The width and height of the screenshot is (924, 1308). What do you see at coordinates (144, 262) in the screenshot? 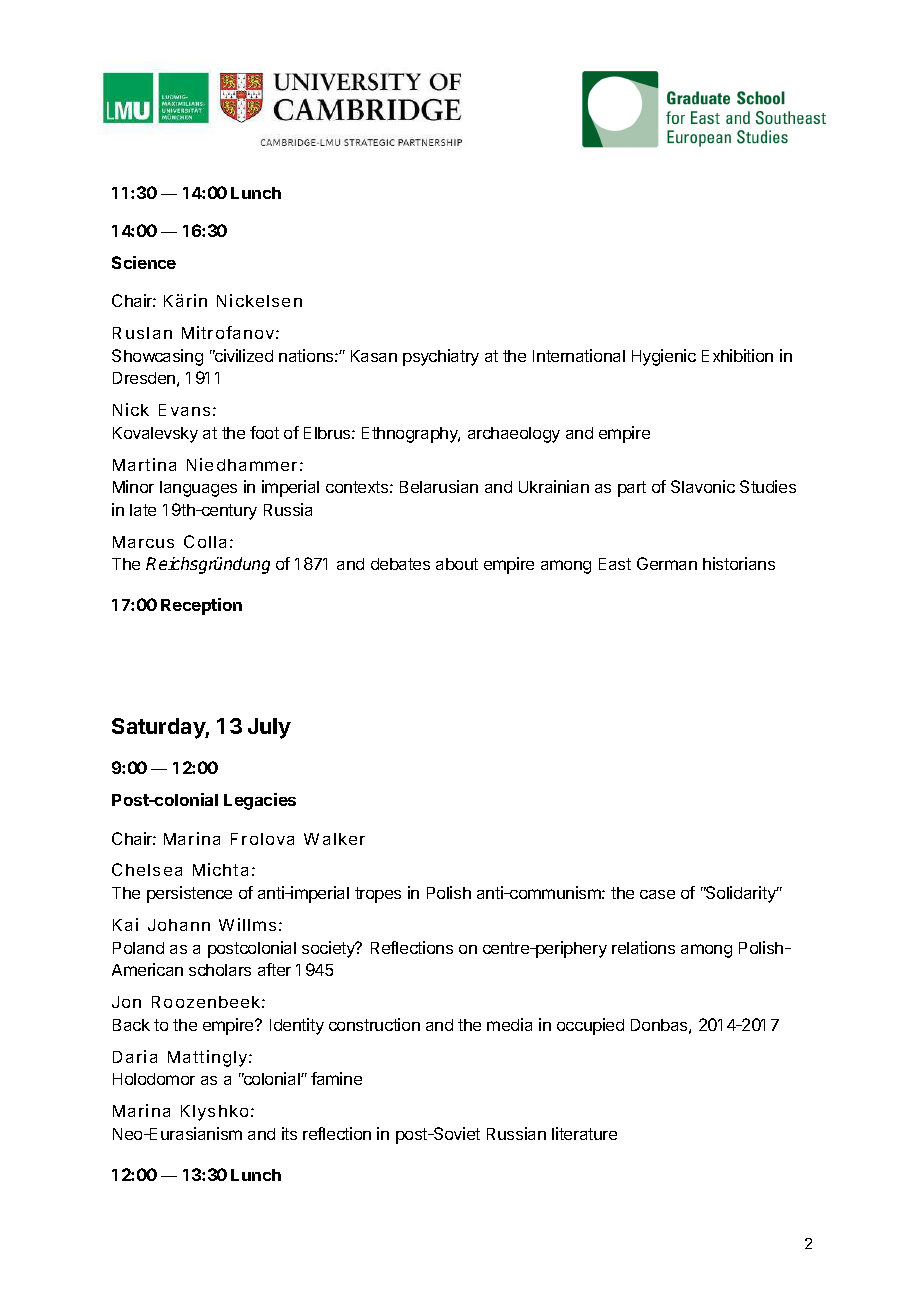
I see `Science` at bounding box center [144, 262].
